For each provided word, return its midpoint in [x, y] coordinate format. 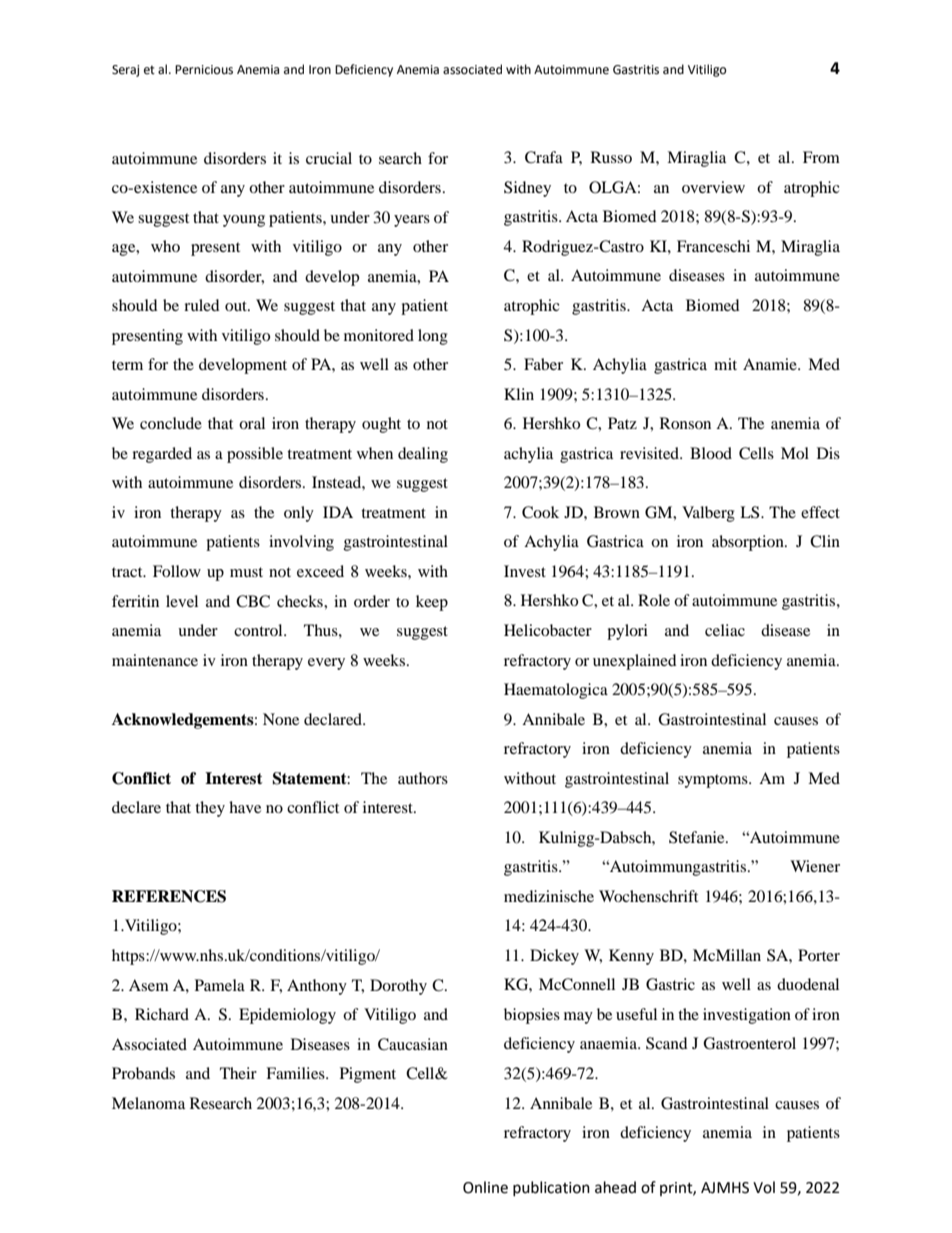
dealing [423, 455]
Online [485, 1187]
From [821, 157]
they [210, 809]
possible [255, 455]
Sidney [527, 189]
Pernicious [204, 70]
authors [423, 778]
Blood [711, 453]
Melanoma [148, 1103]
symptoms [714, 781]
